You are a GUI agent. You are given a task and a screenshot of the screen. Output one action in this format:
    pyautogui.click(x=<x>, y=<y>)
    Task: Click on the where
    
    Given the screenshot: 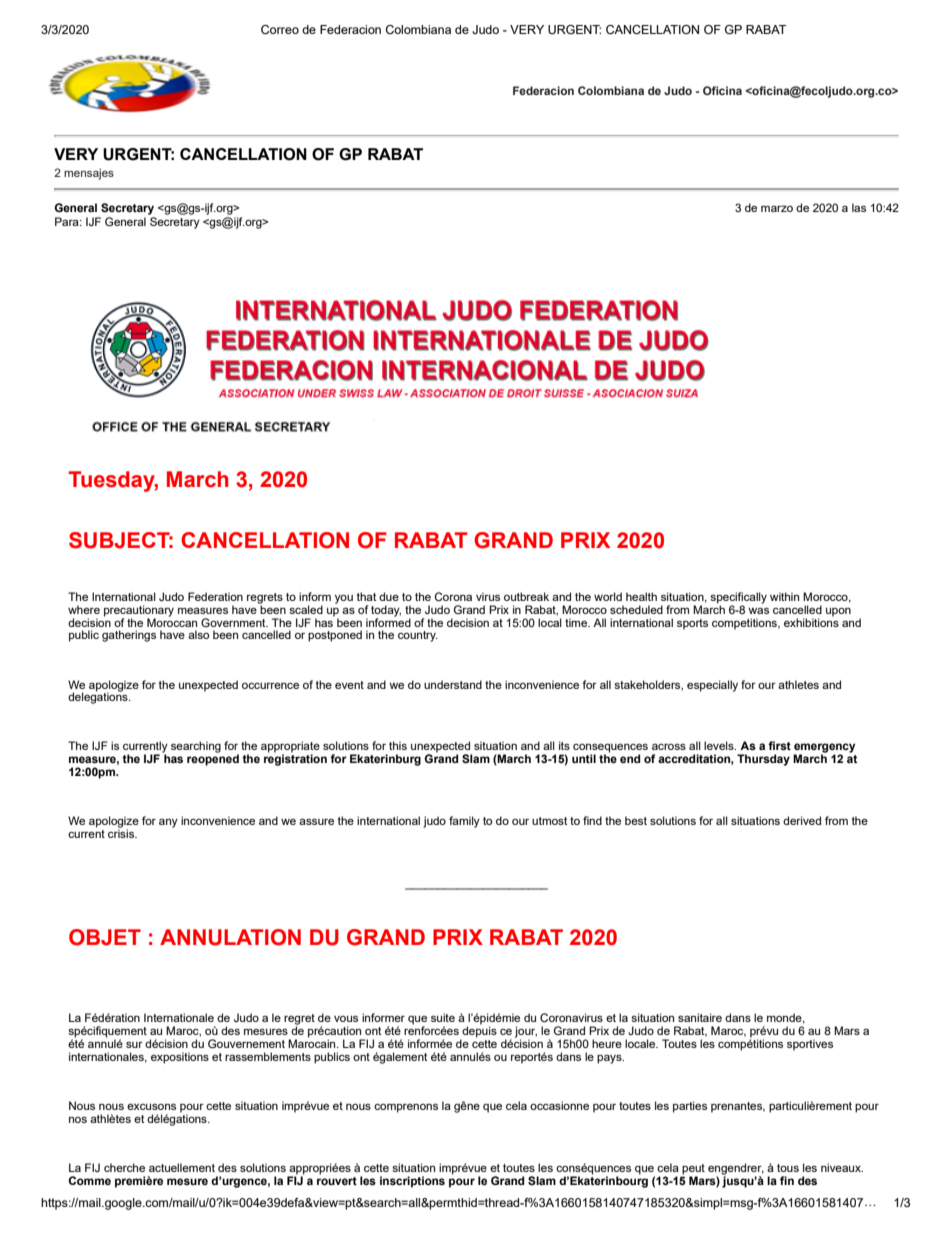 What is the action you would take?
    pyautogui.click(x=84, y=609)
